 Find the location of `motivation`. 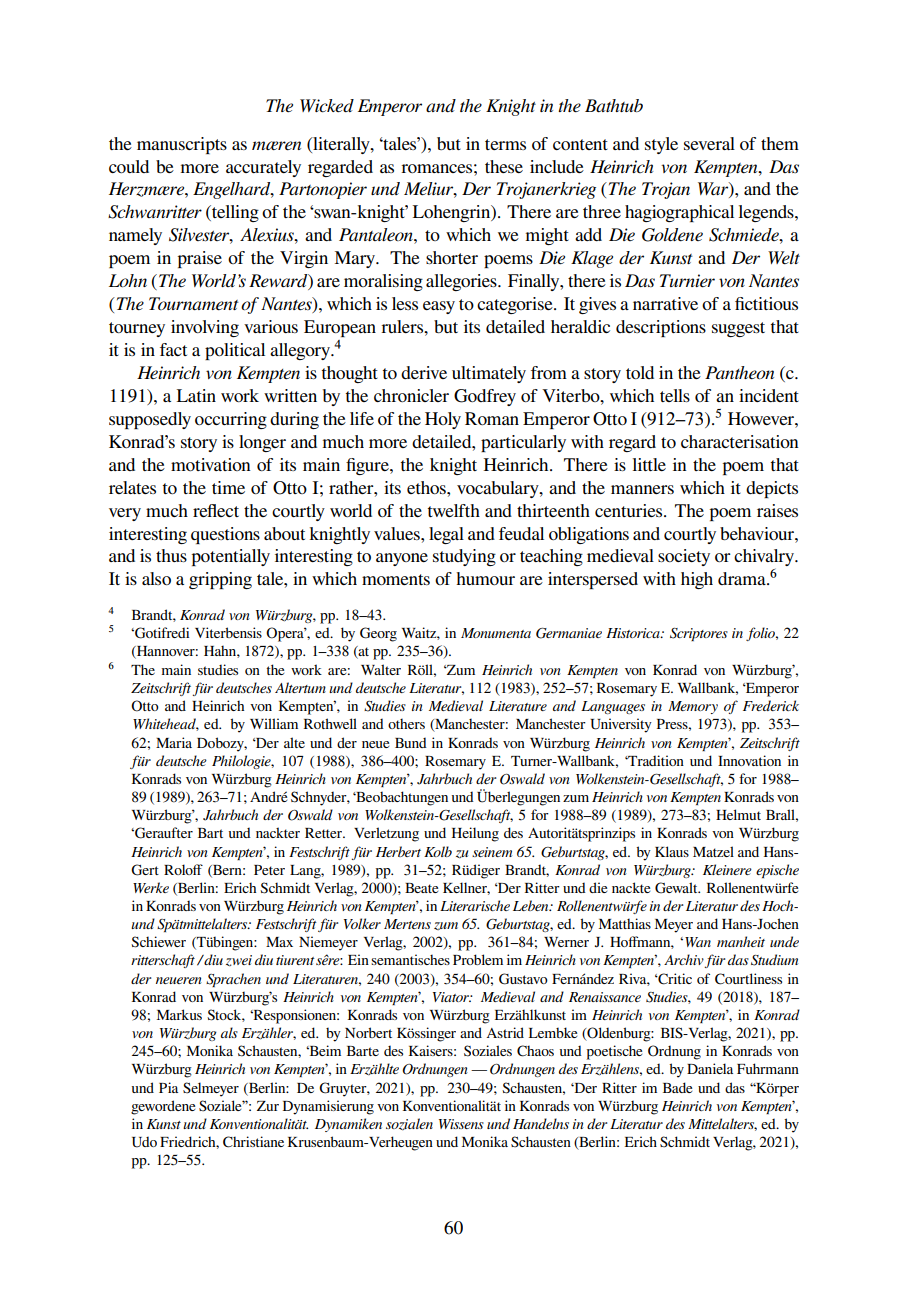

motivation is located at coordinates (211, 464).
